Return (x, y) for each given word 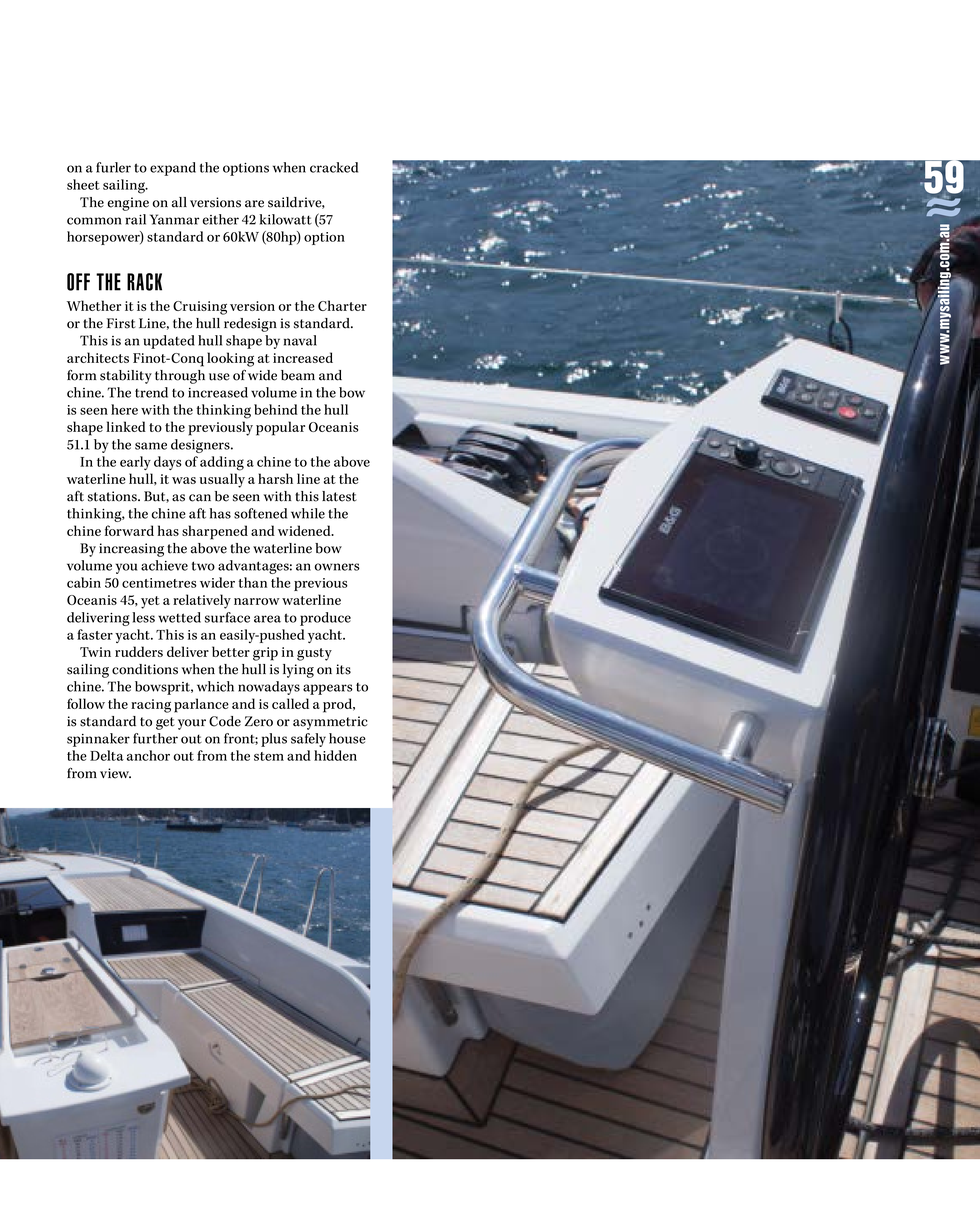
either (221, 219)
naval (300, 340)
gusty (314, 654)
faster (95, 634)
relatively (202, 601)
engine (128, 204)
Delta (107, 755)
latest (339, 496)
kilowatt (286, 219)
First (121, 323)
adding (222, 463)
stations (113, 496)
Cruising (200, 308)
